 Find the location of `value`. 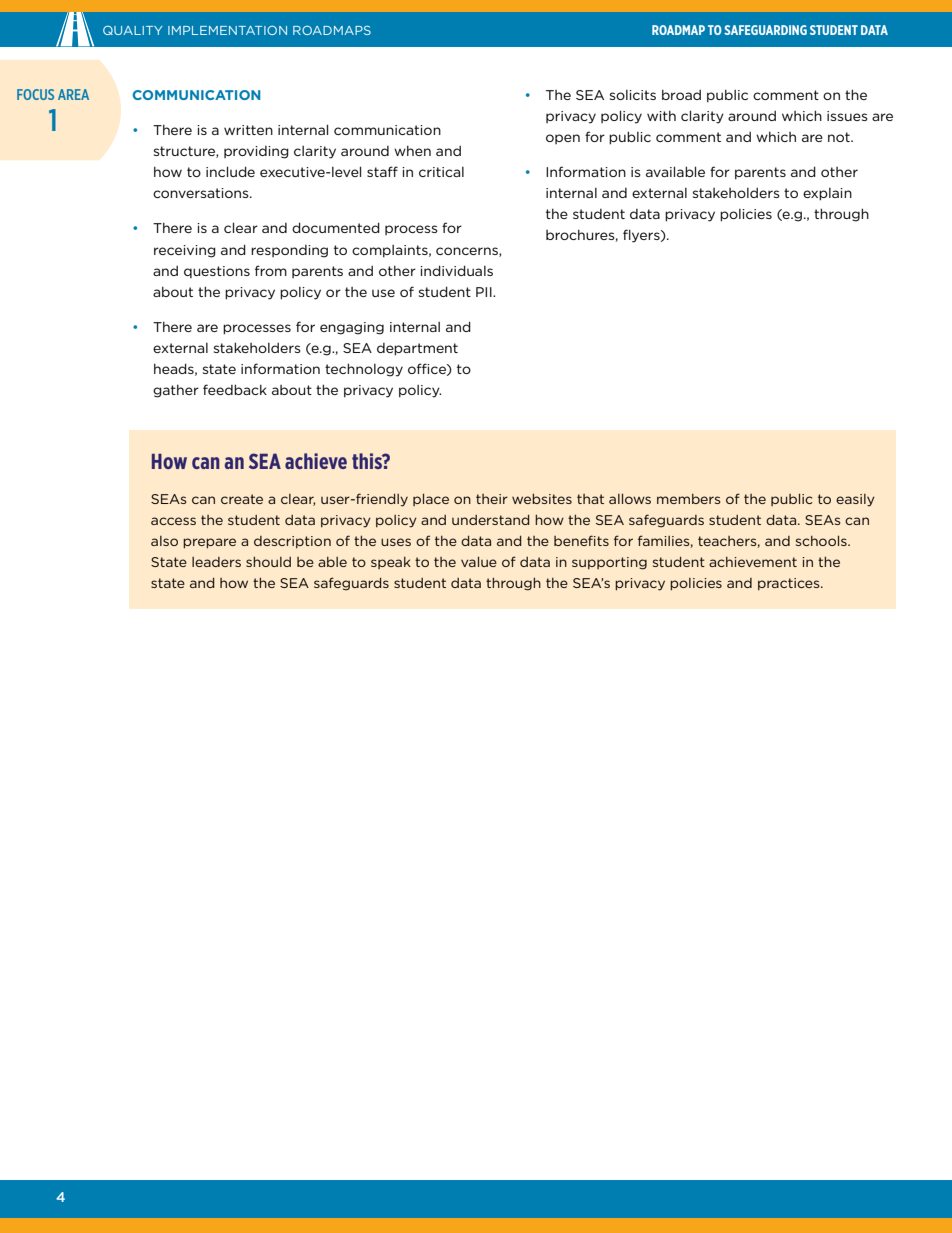

value is located at coordinates (479, 561).
